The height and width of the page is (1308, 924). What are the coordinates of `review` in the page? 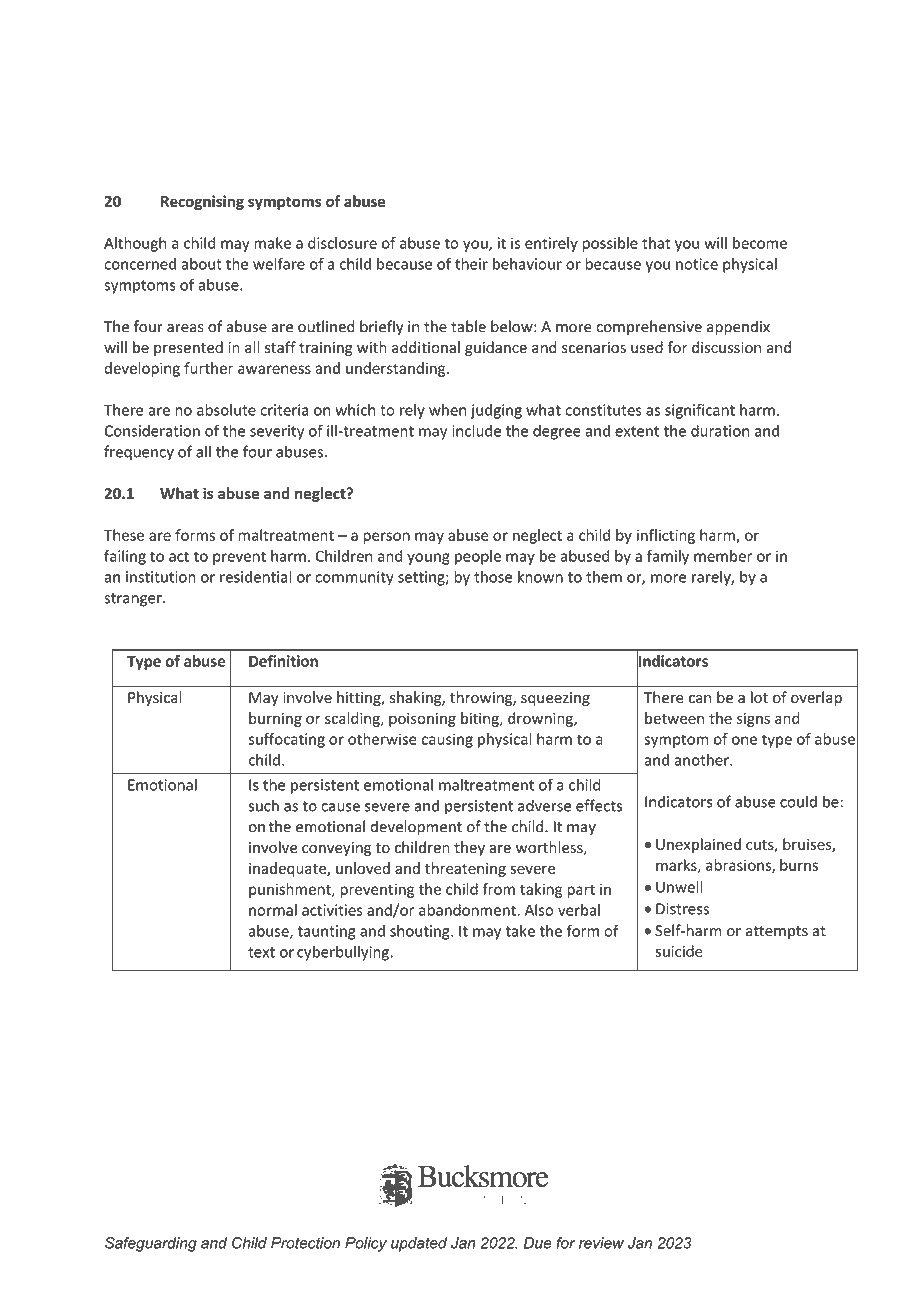 It's located at (601, 1243).
